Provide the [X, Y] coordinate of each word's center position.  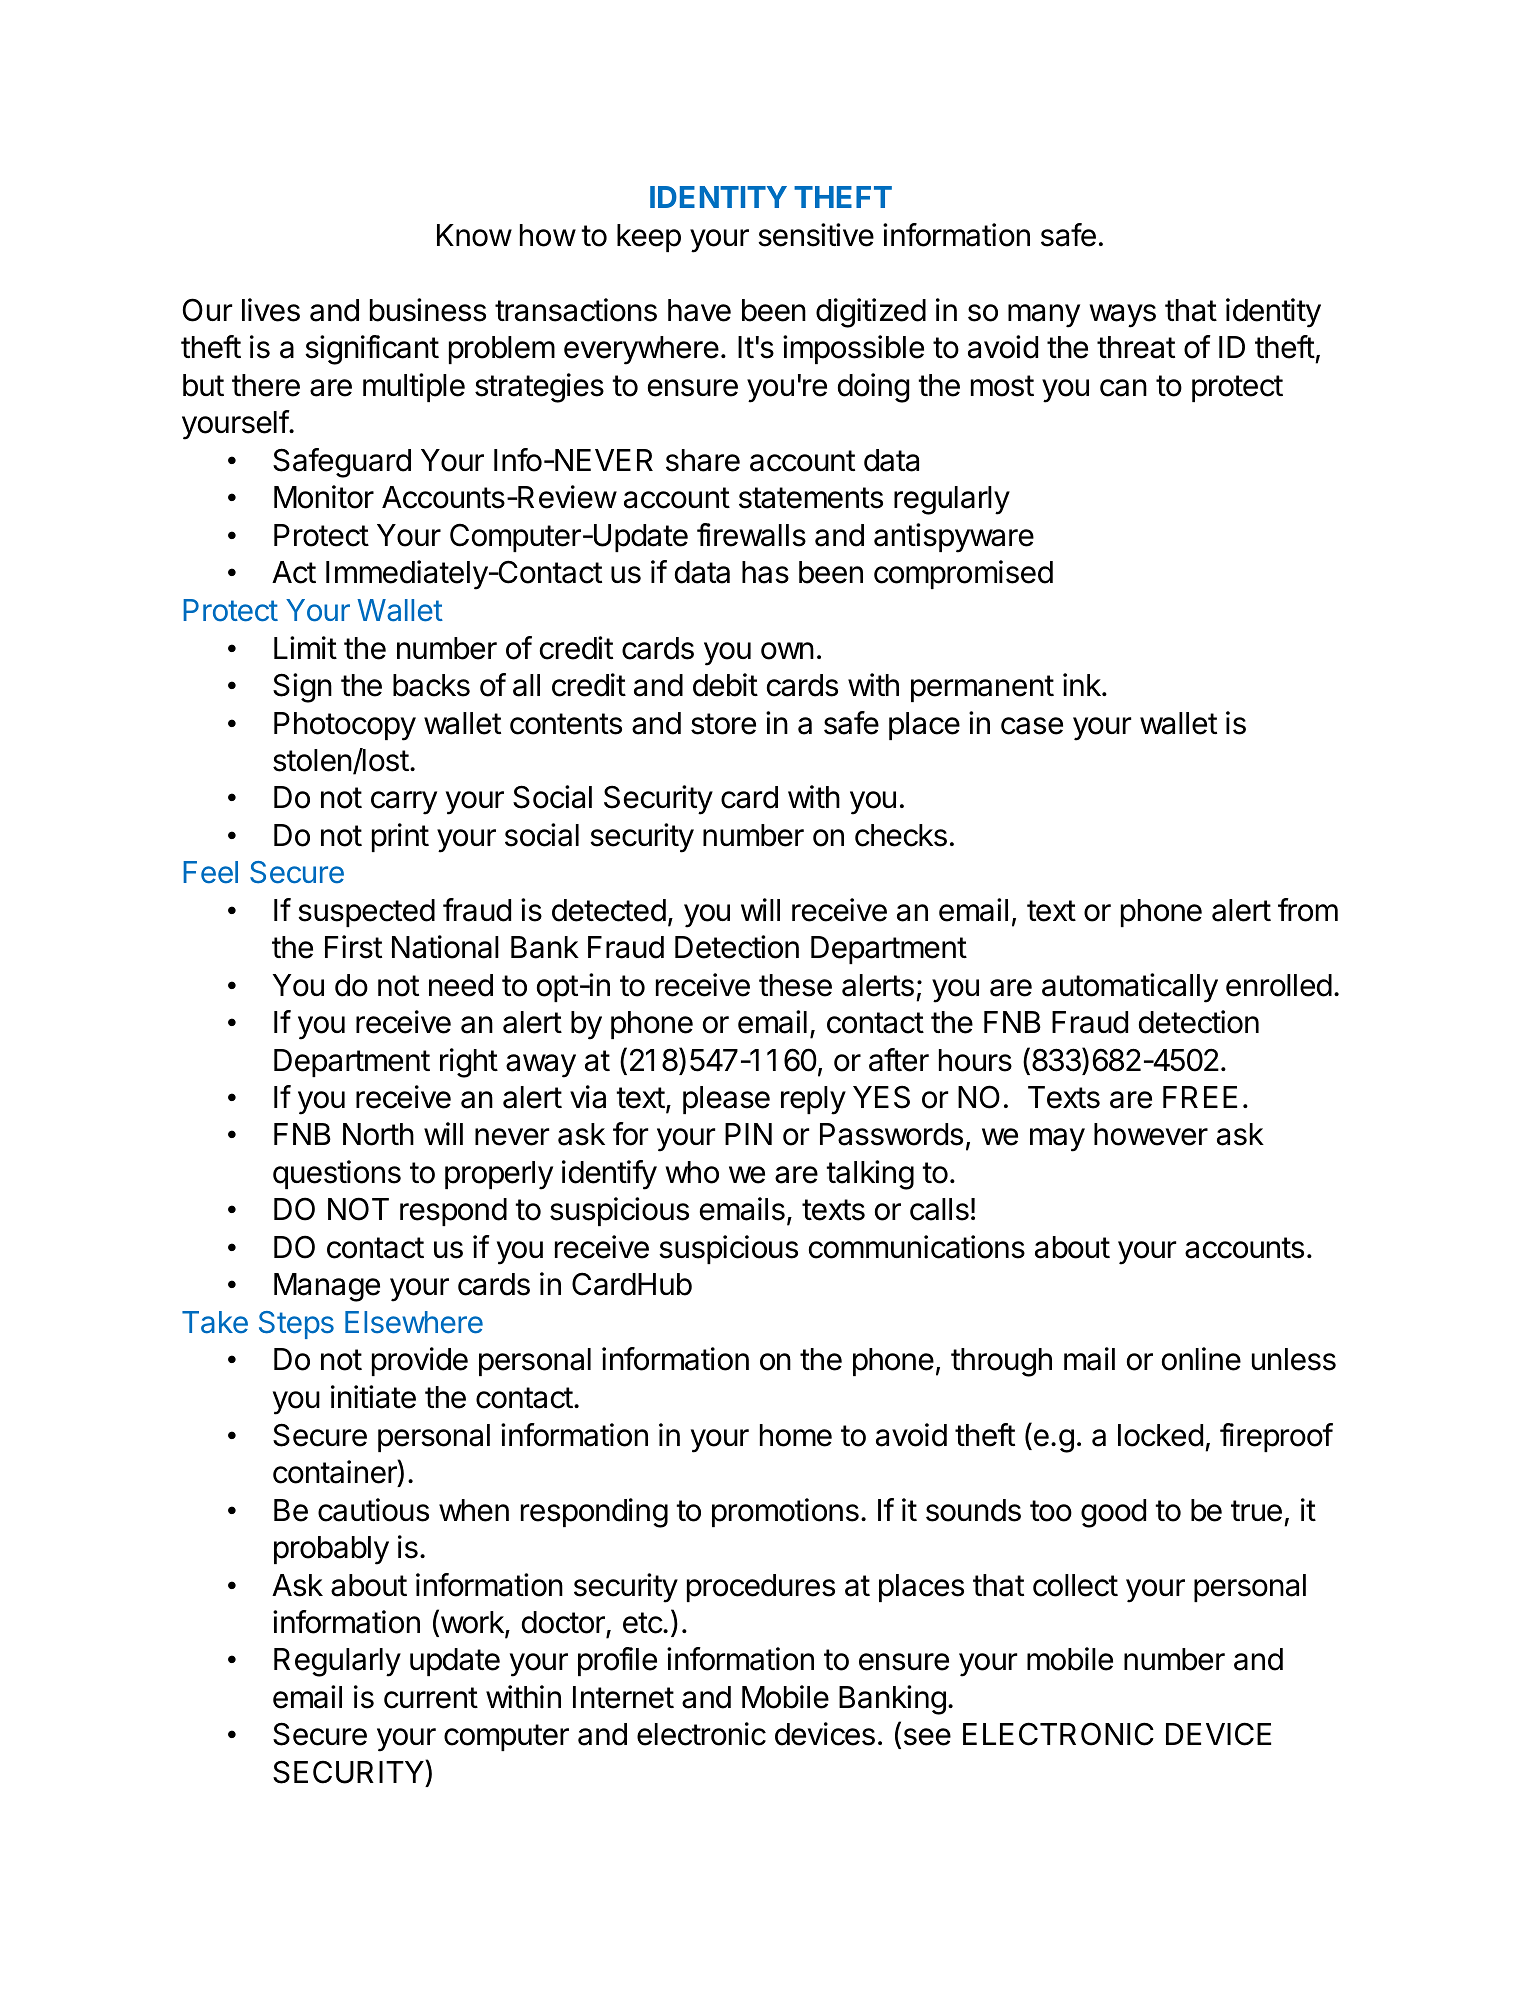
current [431, 1698]
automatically [1130, 988]
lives [271, 310]
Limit [305, 647]
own [787, 651]
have [699, 310]
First [353, 947]
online [1201, 1359]
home [796, 1435]
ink [1083, 684]
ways [1122, 316]
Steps [296, 1325]
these [795, 985]
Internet [623, 1697]
